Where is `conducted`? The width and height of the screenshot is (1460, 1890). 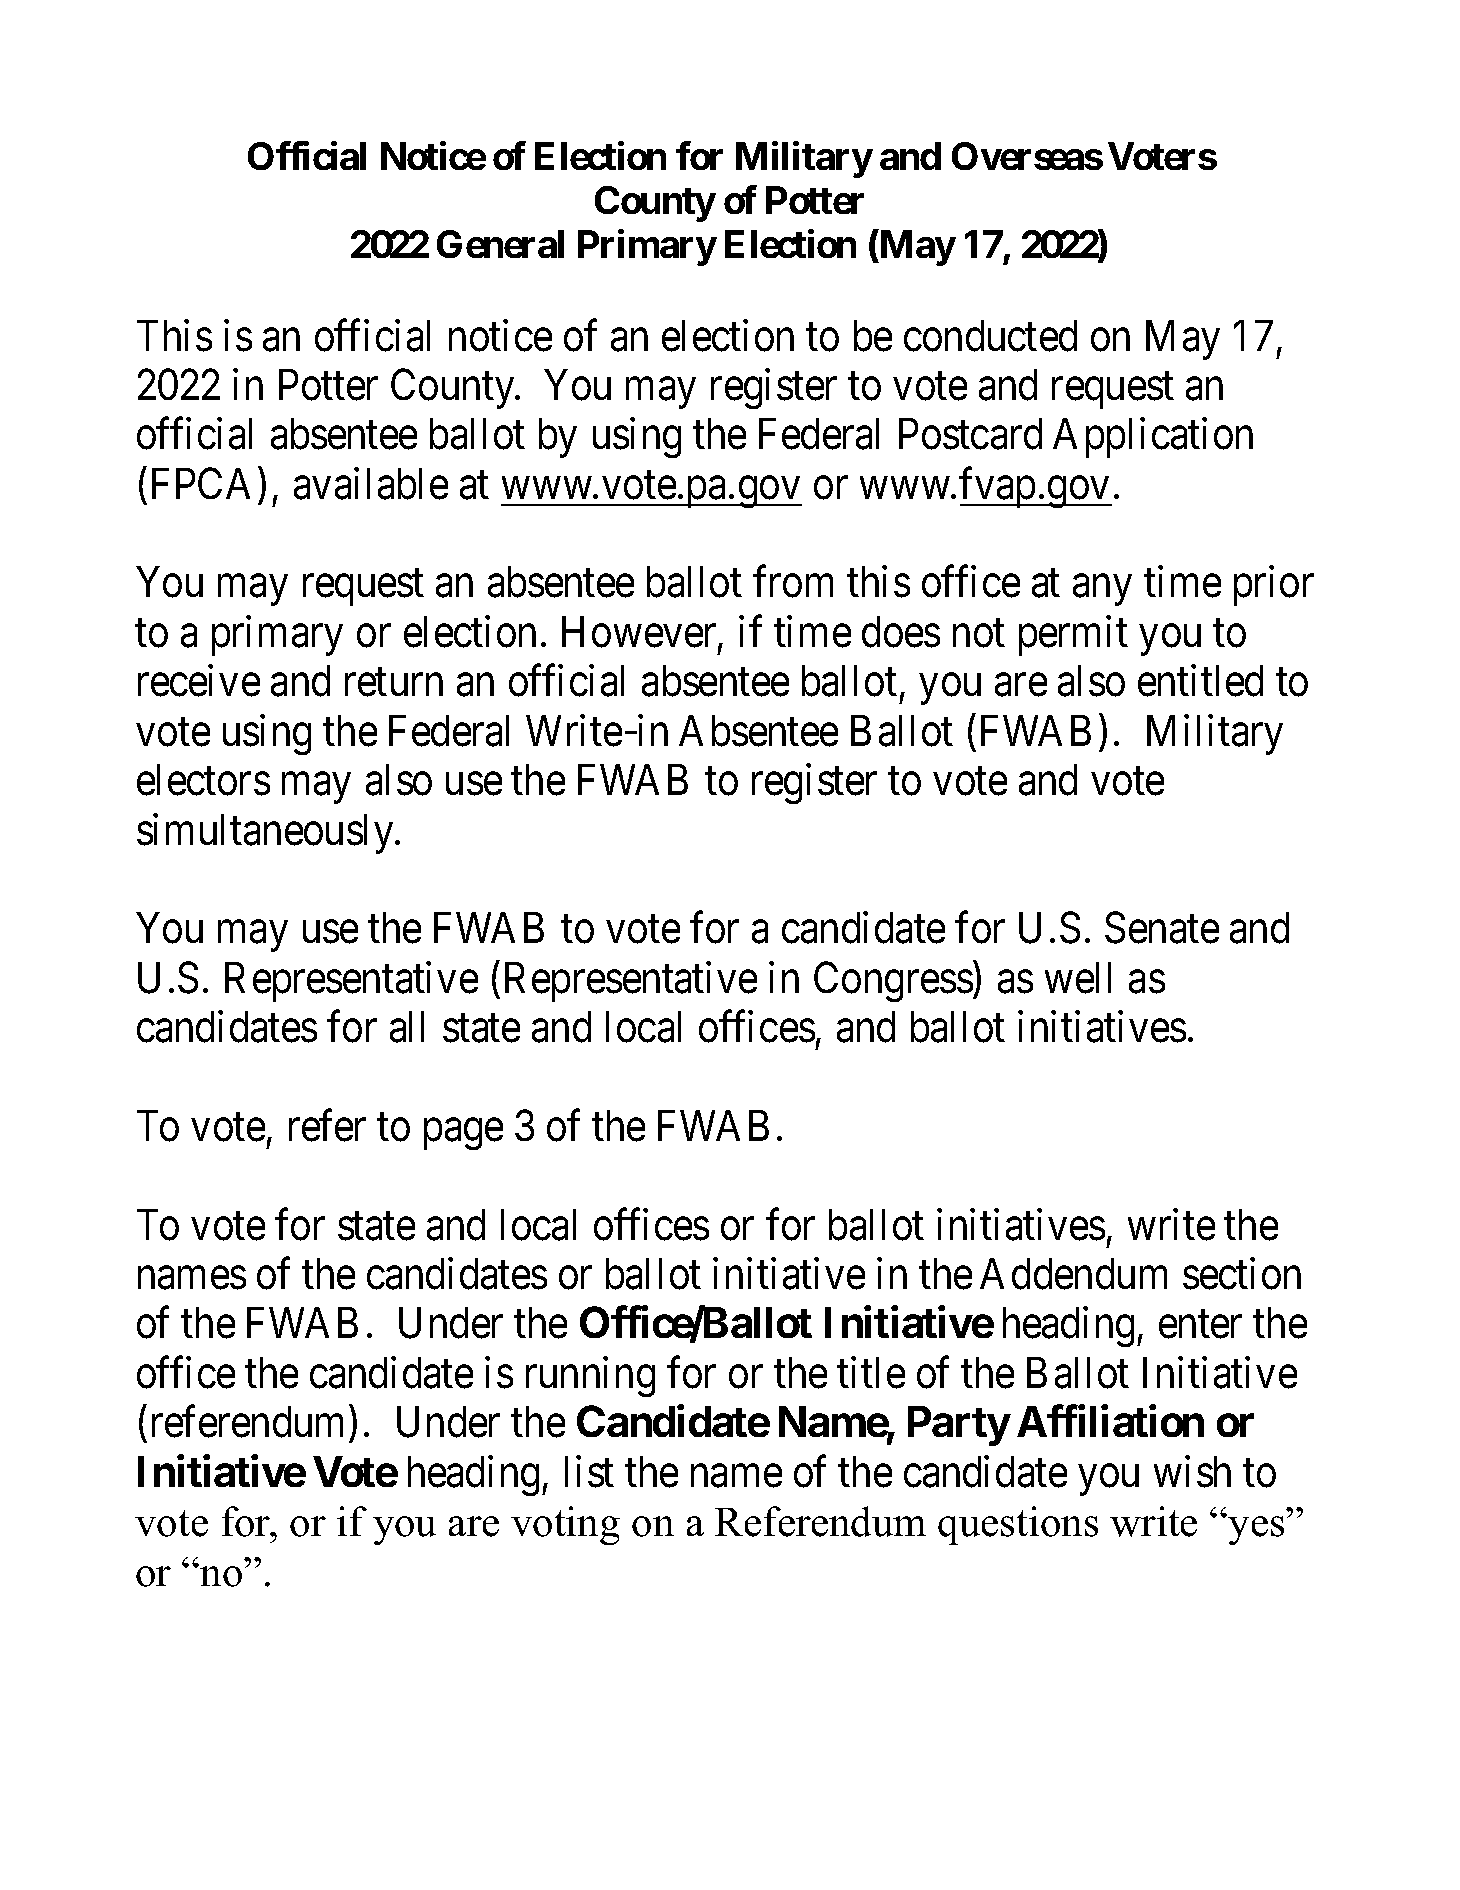 conducted is located at coordinates (990, 336).
